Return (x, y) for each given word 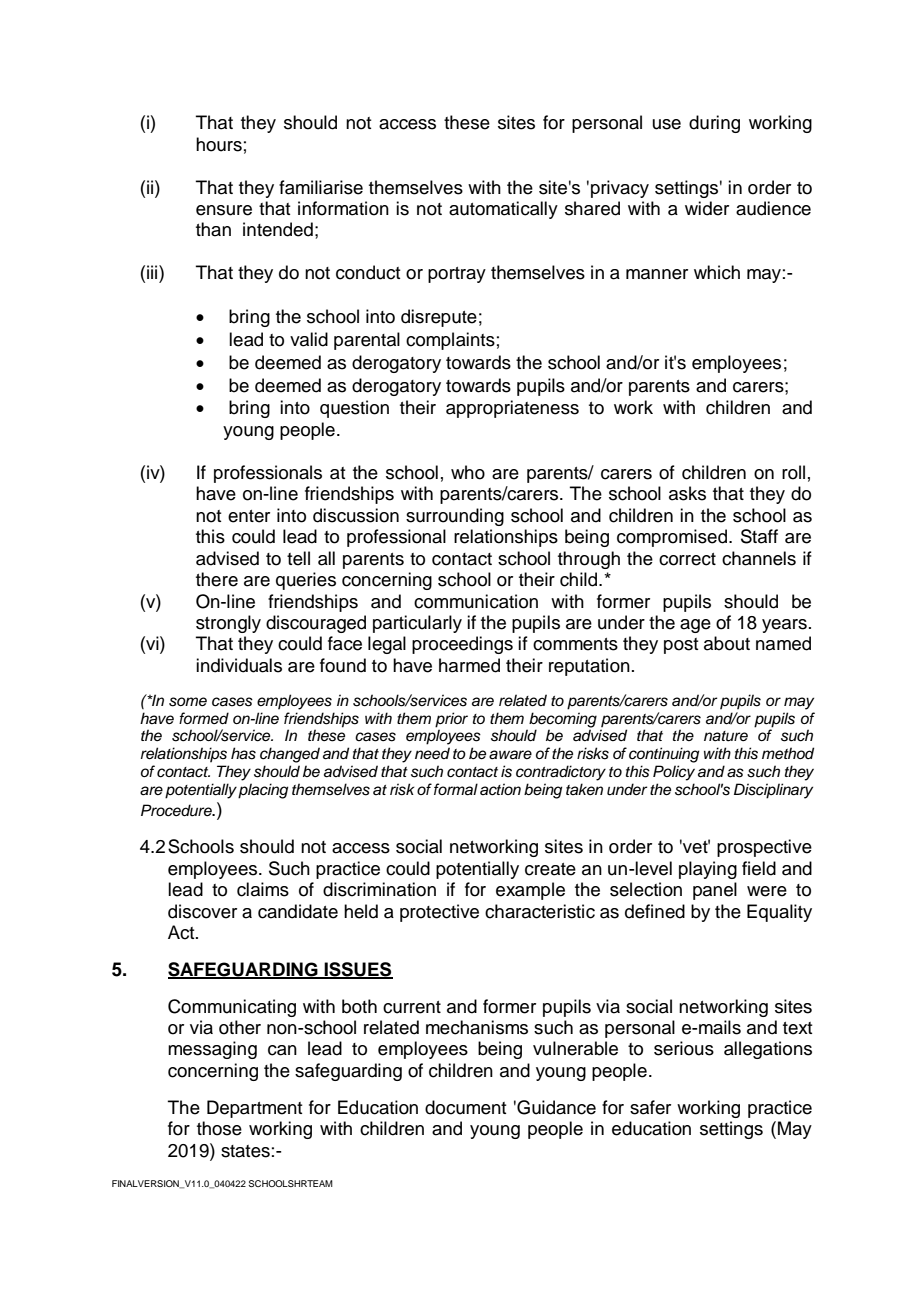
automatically (503, 210)
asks (687, 493)
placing (263, 791)
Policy (674, 773)
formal (456, 789)
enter (249, 516)
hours (219, 144)
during (714, 124)
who (468, 472)
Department (255, 1109)
